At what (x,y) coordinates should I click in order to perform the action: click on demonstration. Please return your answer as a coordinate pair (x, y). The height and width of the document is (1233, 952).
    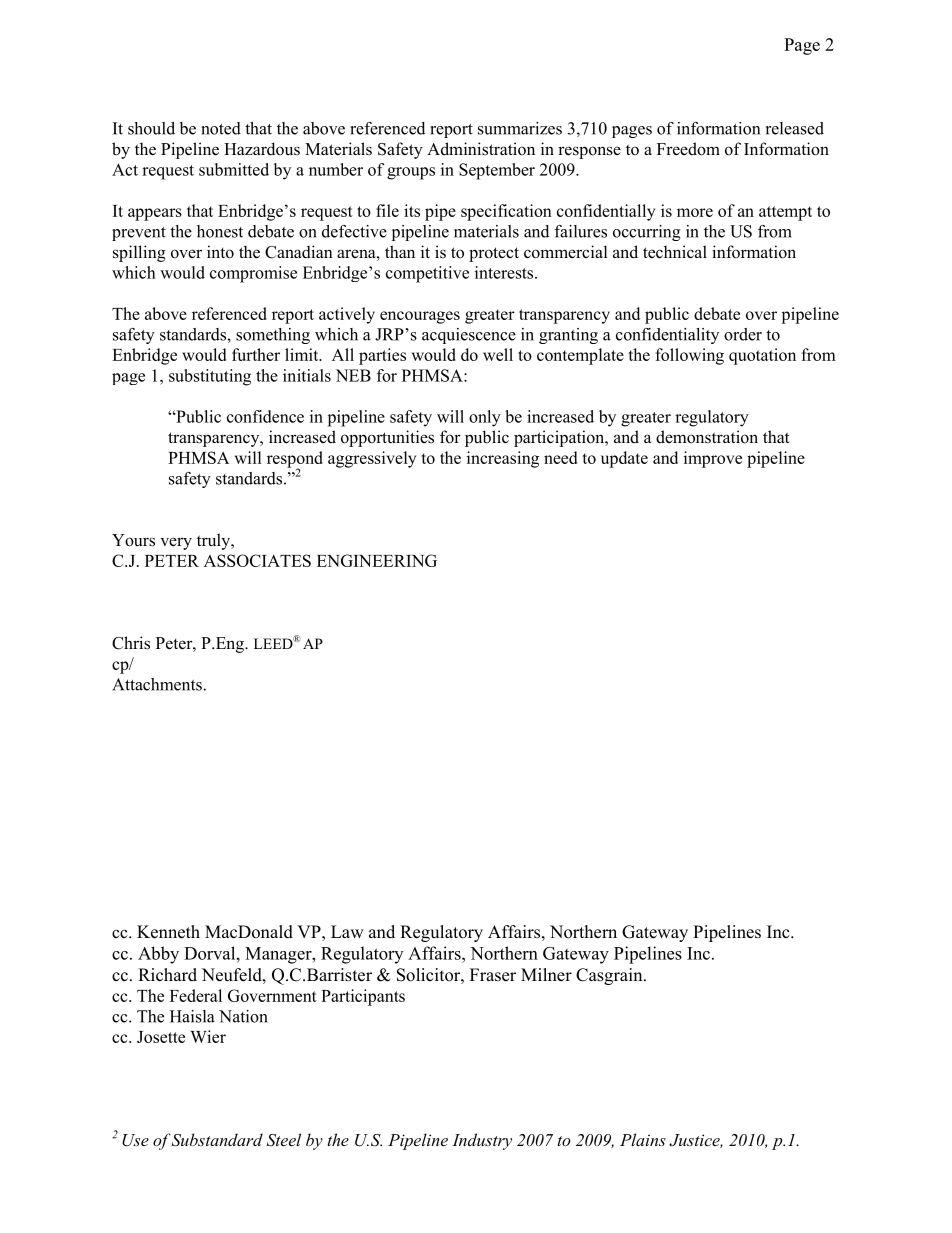
    Looking at the image, I should click on (707, 437).
